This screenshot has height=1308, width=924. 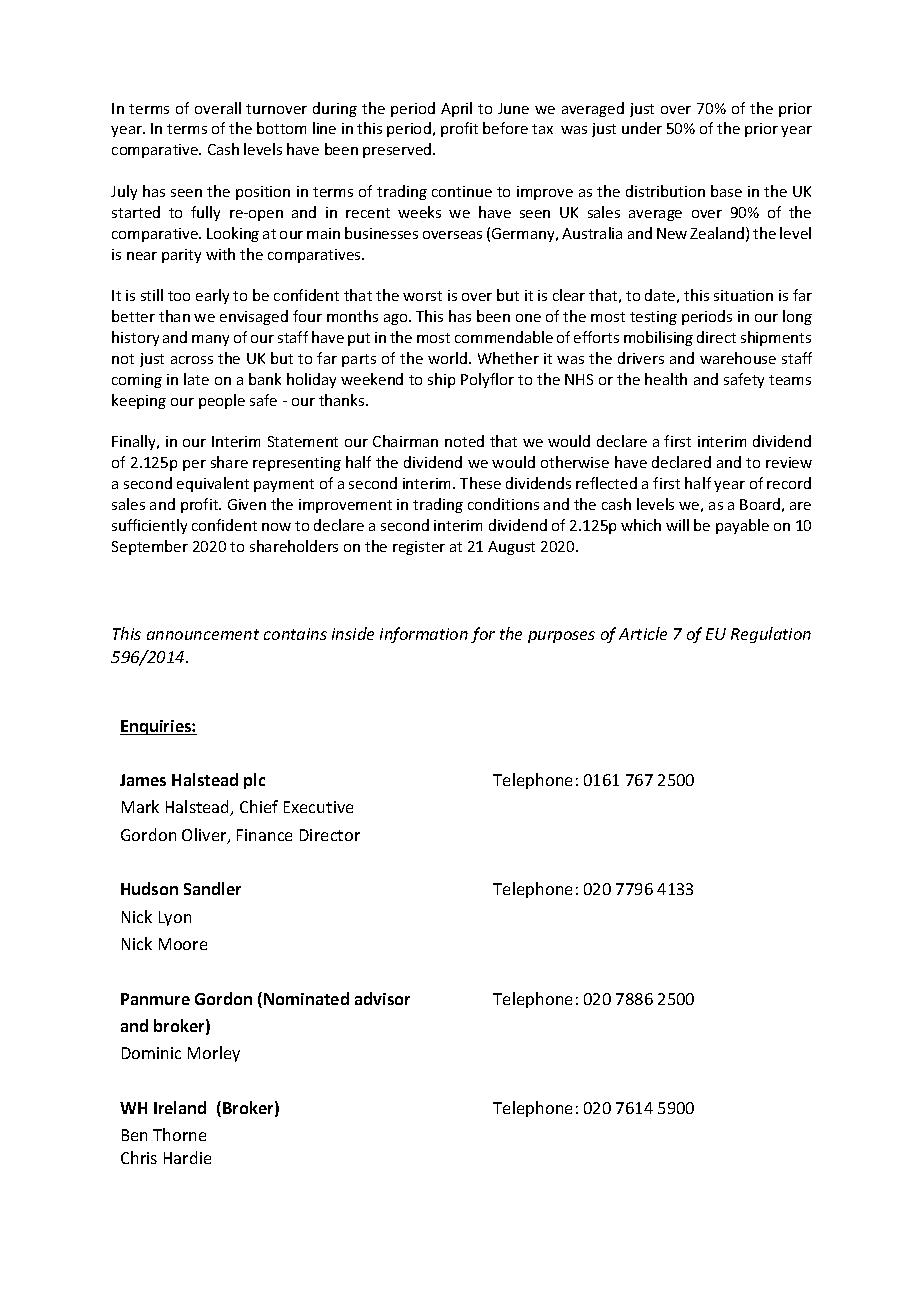 I want to click on April, so click(x=456, y=109).
